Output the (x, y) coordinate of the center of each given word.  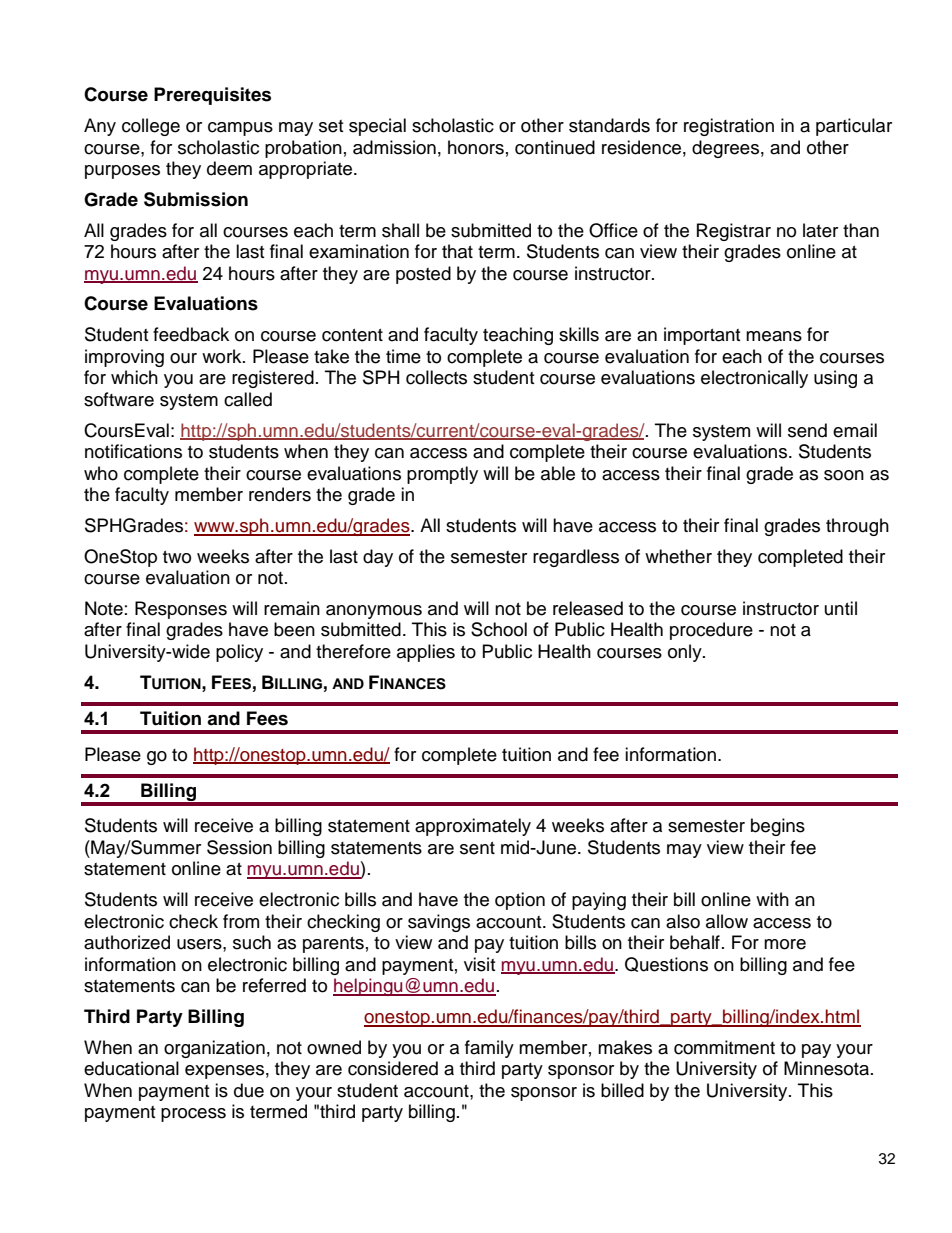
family (489, 1049)
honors (476, 147)
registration (729, 127)
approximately (473, 827)
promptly (442, 475)
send (807, 430)
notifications (133, 451)
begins (778, 827)
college (151, 127)
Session (239, 847)
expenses (224, 1072)
